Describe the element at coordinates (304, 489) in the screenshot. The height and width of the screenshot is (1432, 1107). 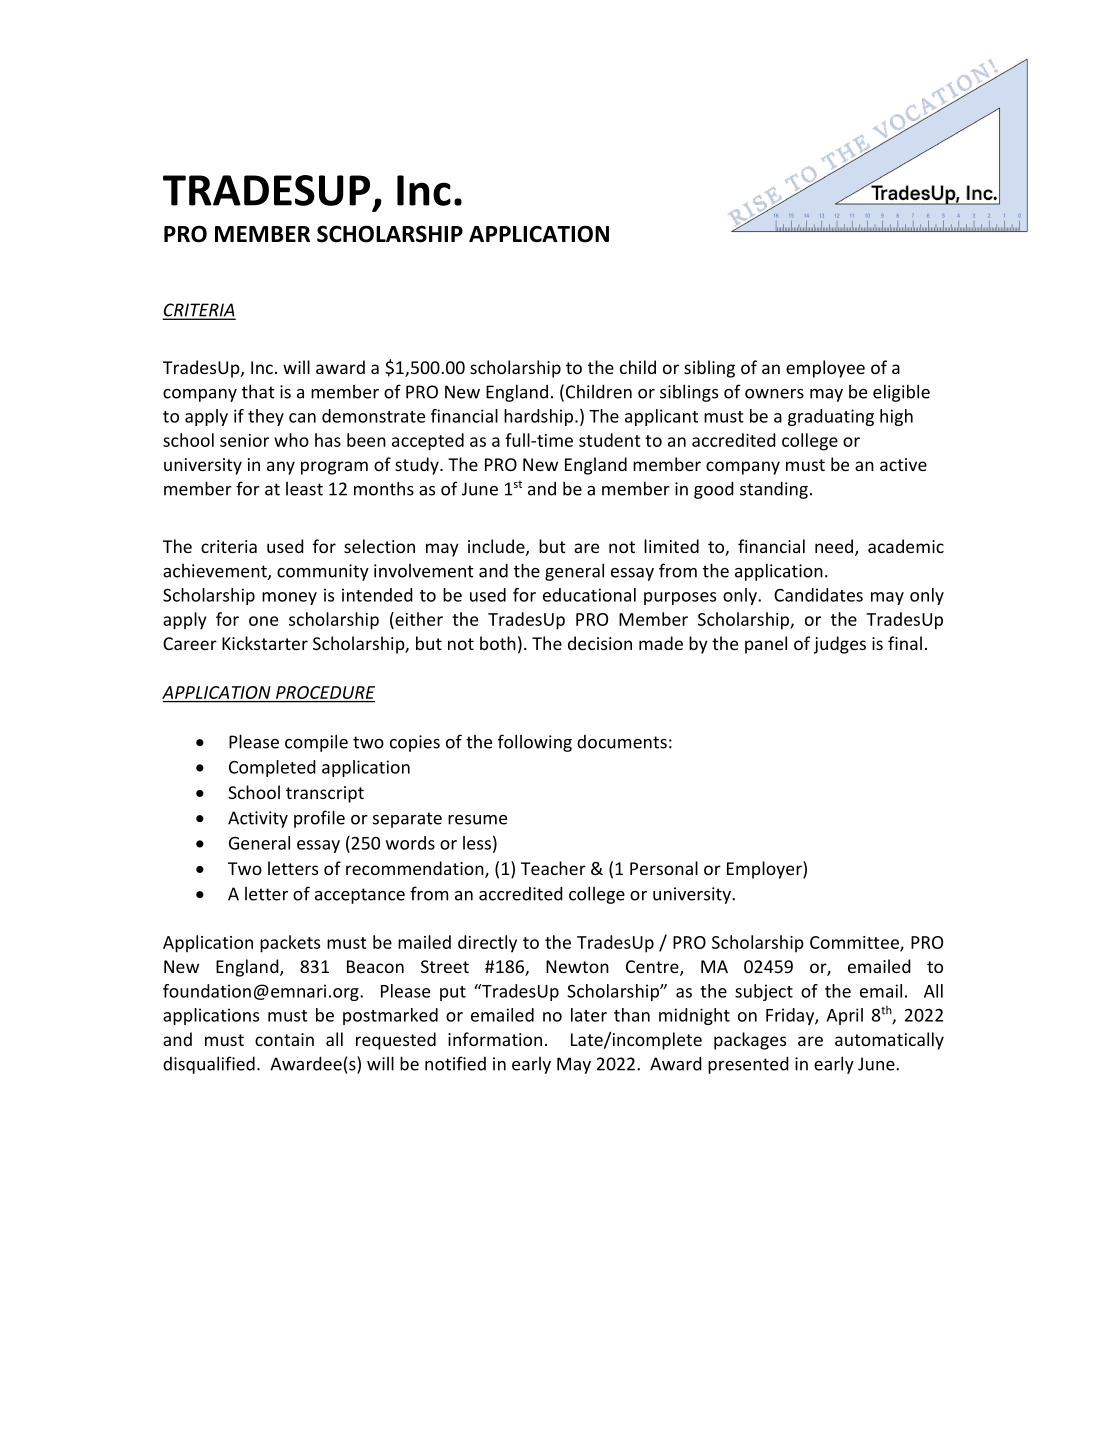
I see `least` at that location.
